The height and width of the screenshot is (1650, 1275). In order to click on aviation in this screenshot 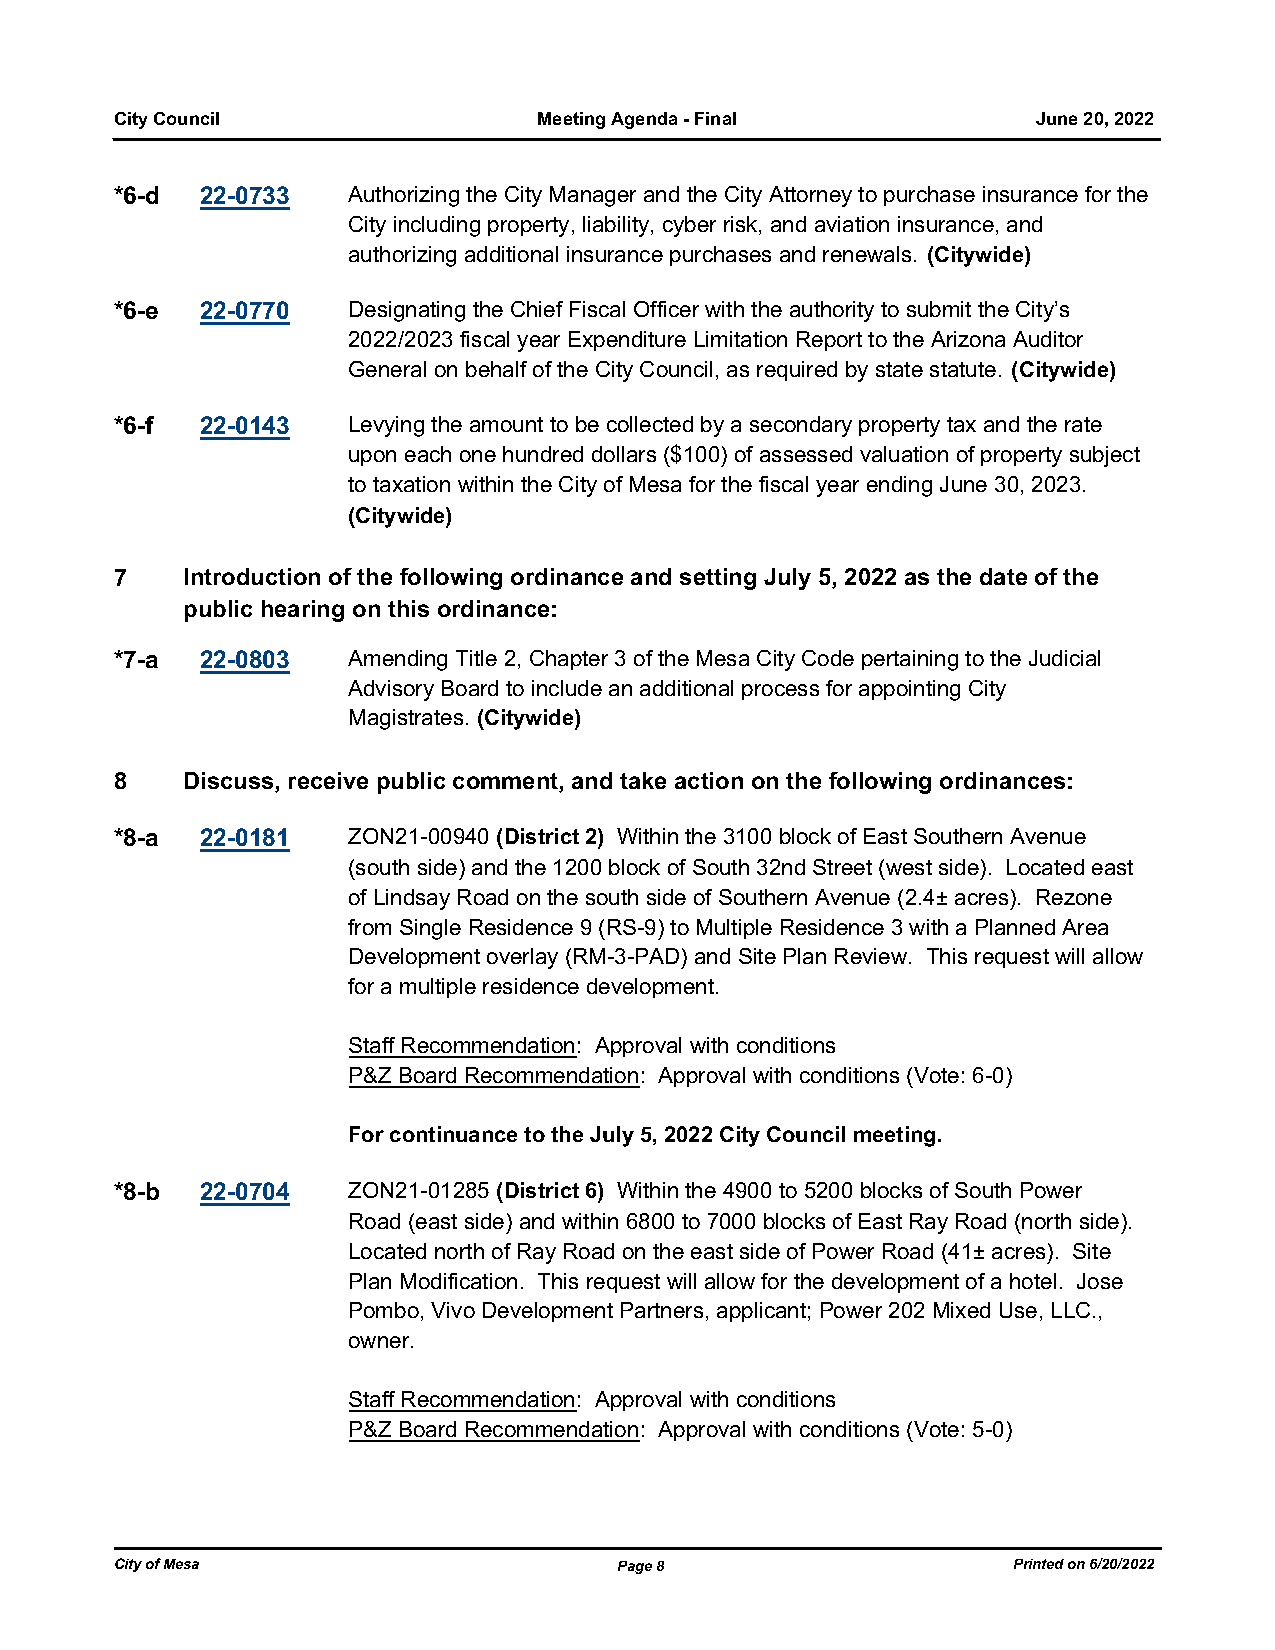, I will do `click(852, 224)`.
